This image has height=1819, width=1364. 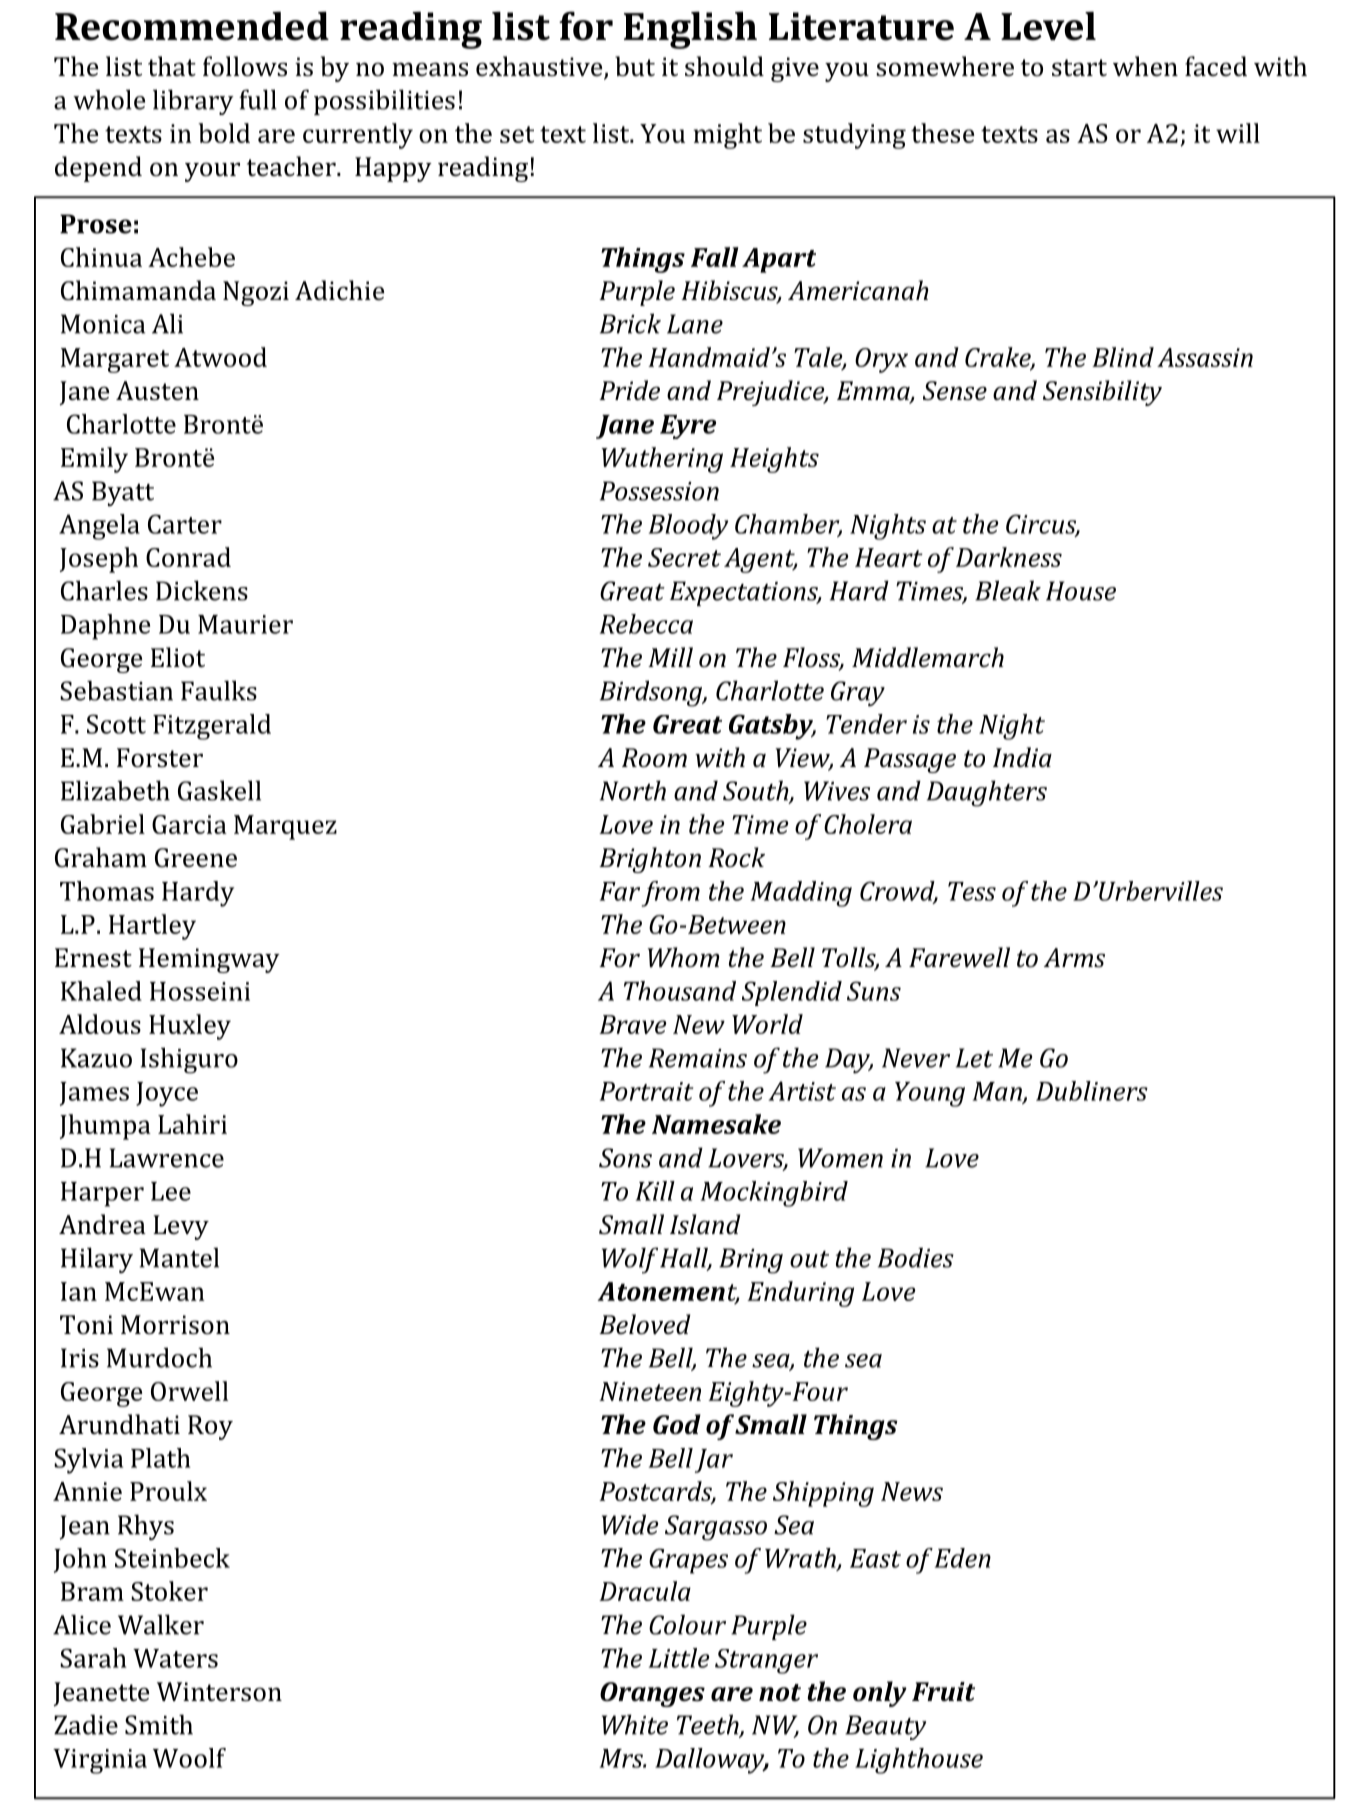 What do you see at coordinates (635, 1724) in the image?
I see `White` at bounding box center [635, 1724].
